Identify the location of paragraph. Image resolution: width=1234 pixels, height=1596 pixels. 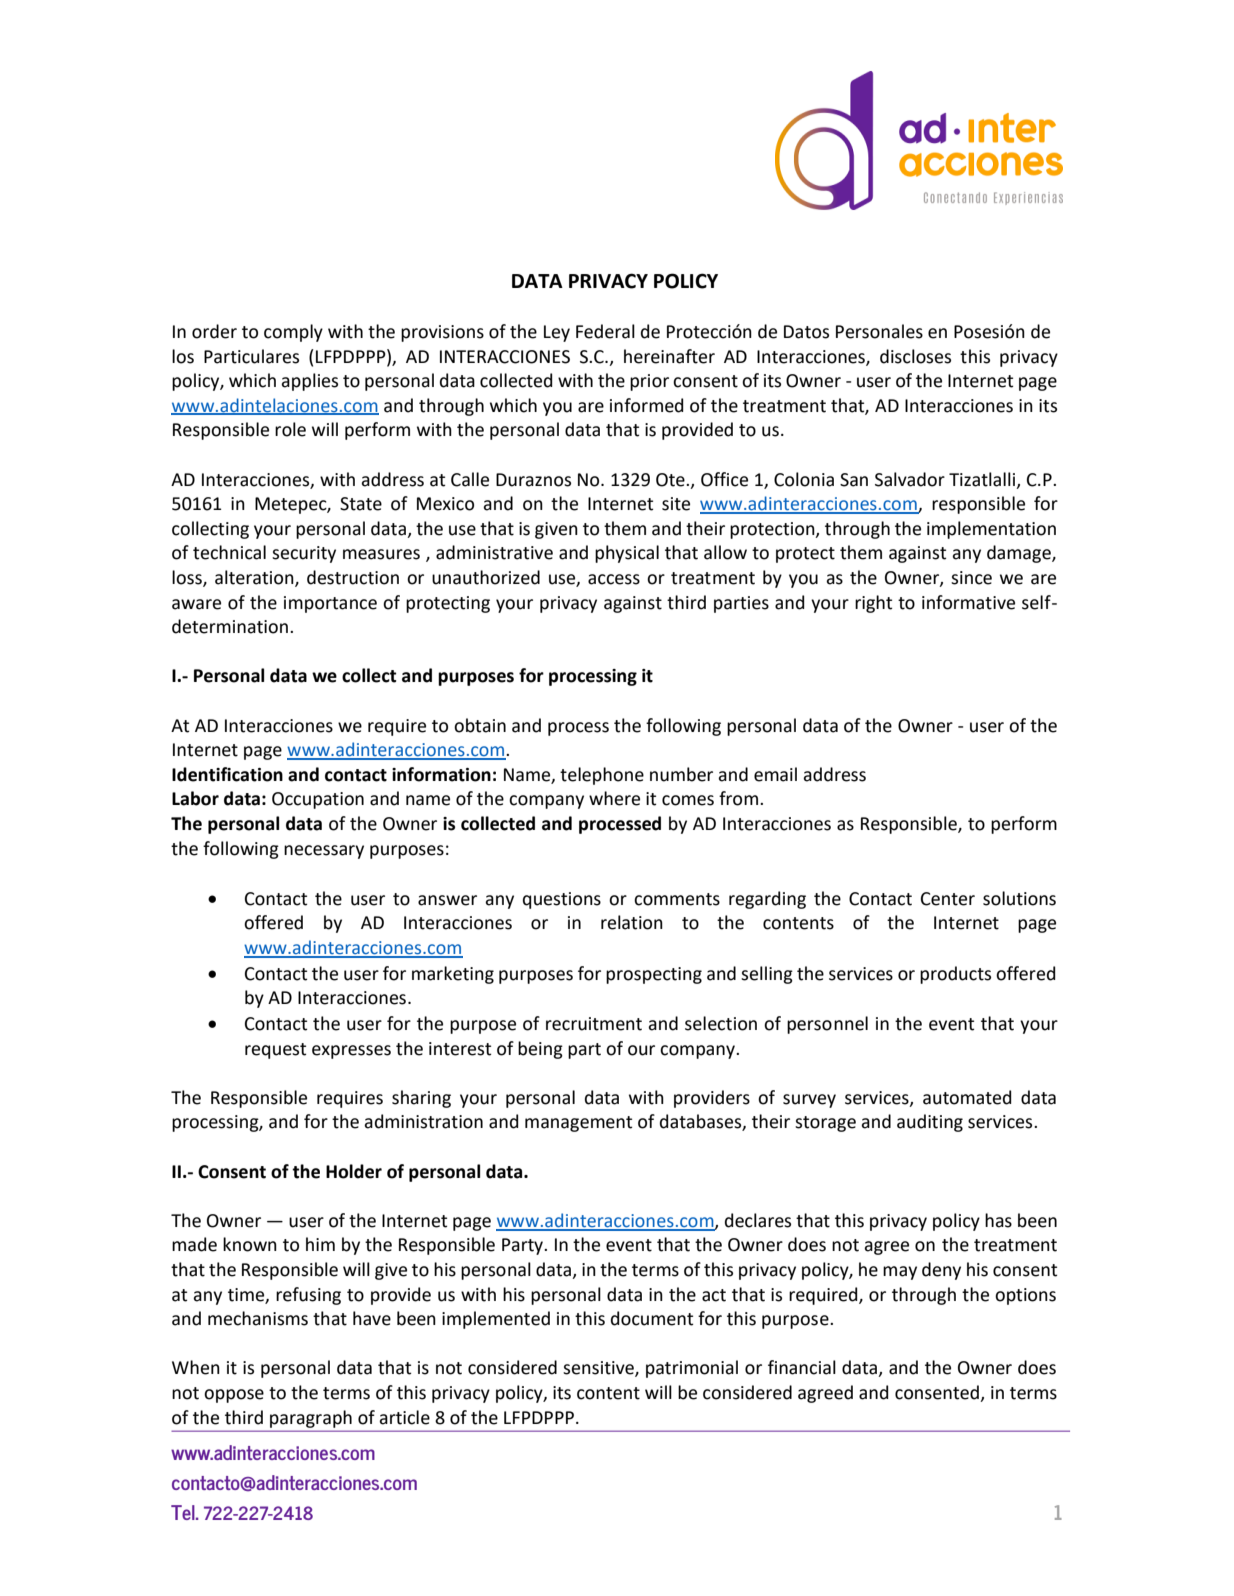
(311, 1419).
